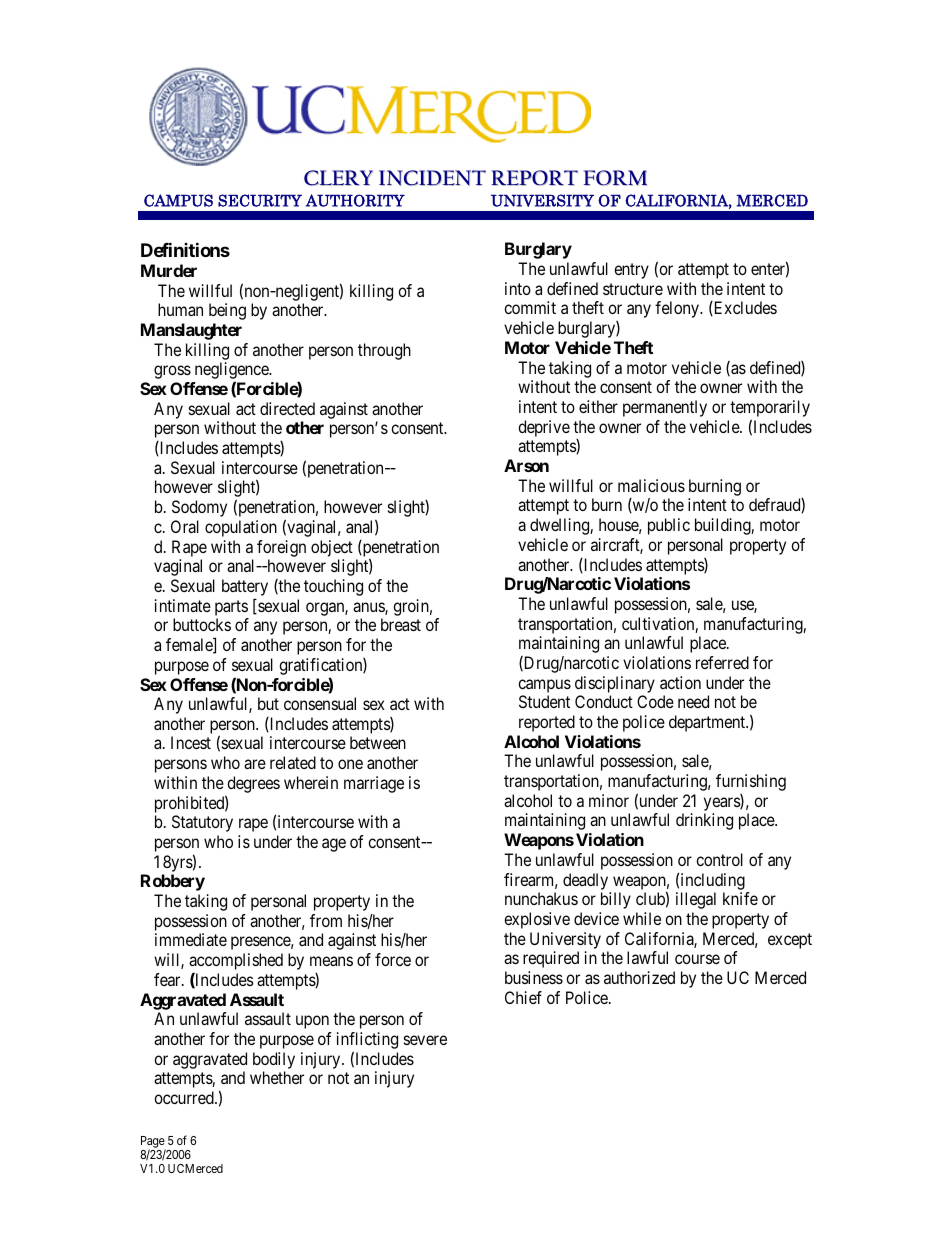  I want to click on severe, so click(425, 1040).
